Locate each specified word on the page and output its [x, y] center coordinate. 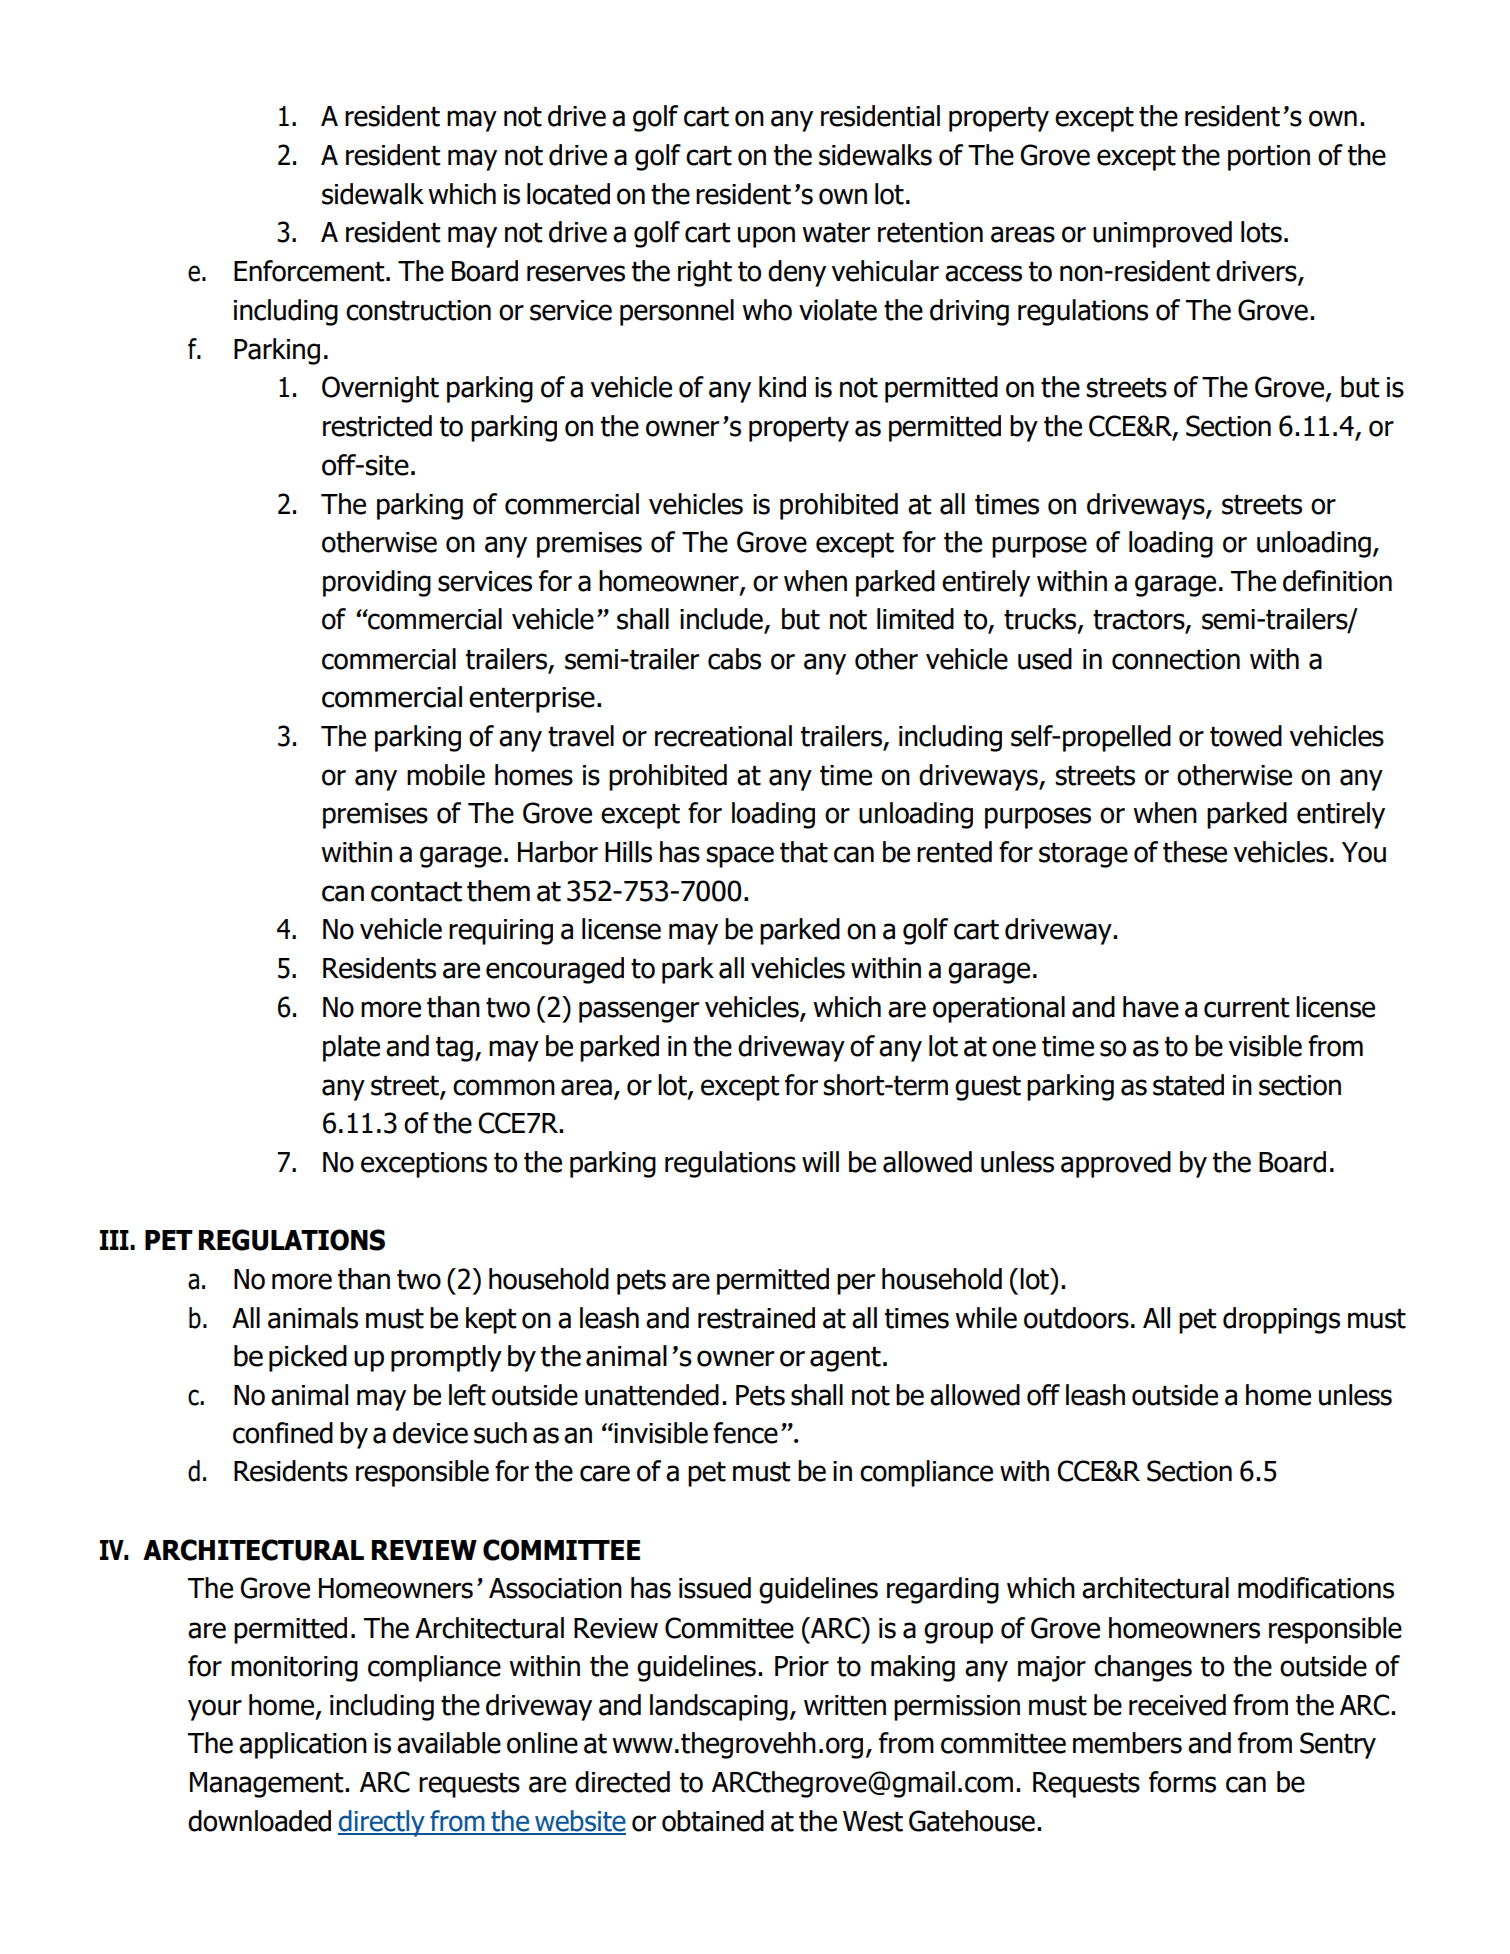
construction [418, 310]
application [303, 1745]
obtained [713, 1821]
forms [1182, 1782]
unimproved [1162, 234]
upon [766, 237]
